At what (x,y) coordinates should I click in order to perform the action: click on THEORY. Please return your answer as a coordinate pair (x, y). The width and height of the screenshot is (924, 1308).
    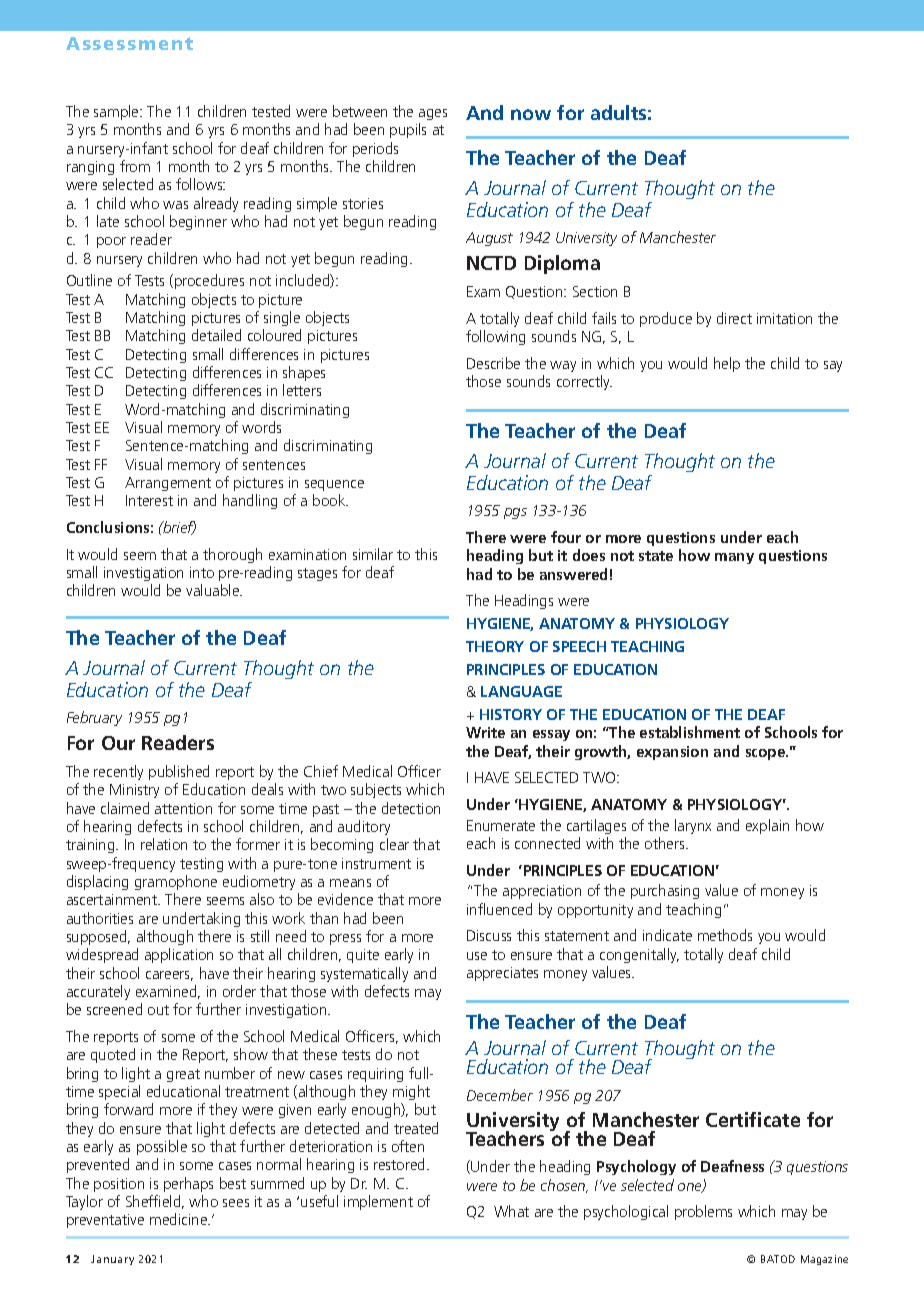
    Looking at the image, I should click on (495, 646).
